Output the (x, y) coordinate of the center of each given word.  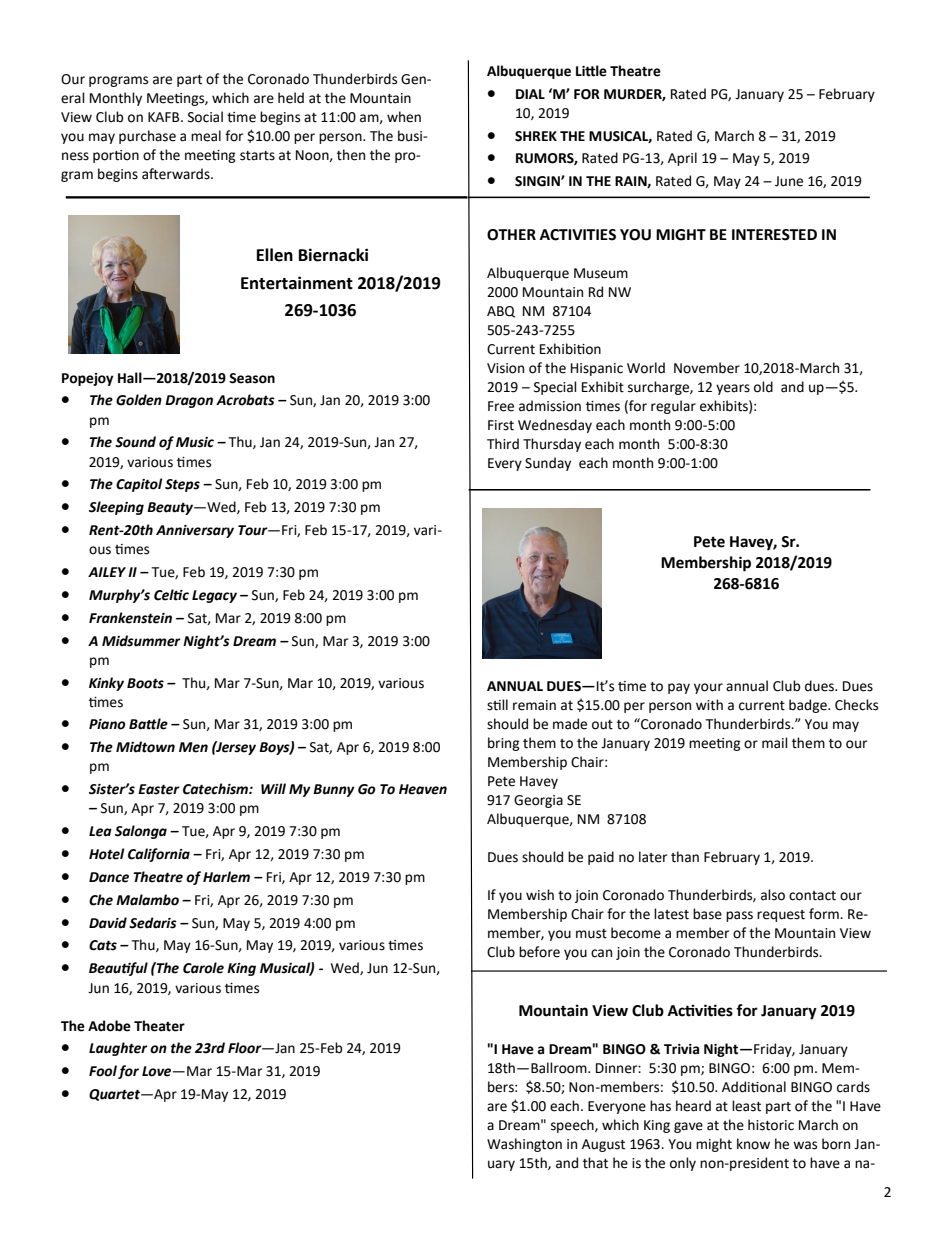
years (733, 389)
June (789, 181)
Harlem (226, 877)
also (773, 895)
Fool (103, 1071)
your (708, 688)
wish (540, 895)
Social (205, 117)
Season (252, 378)
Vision (505, 368)
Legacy (214, 596)
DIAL (530, 94)
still (497, 705)
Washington (524, 1145)
